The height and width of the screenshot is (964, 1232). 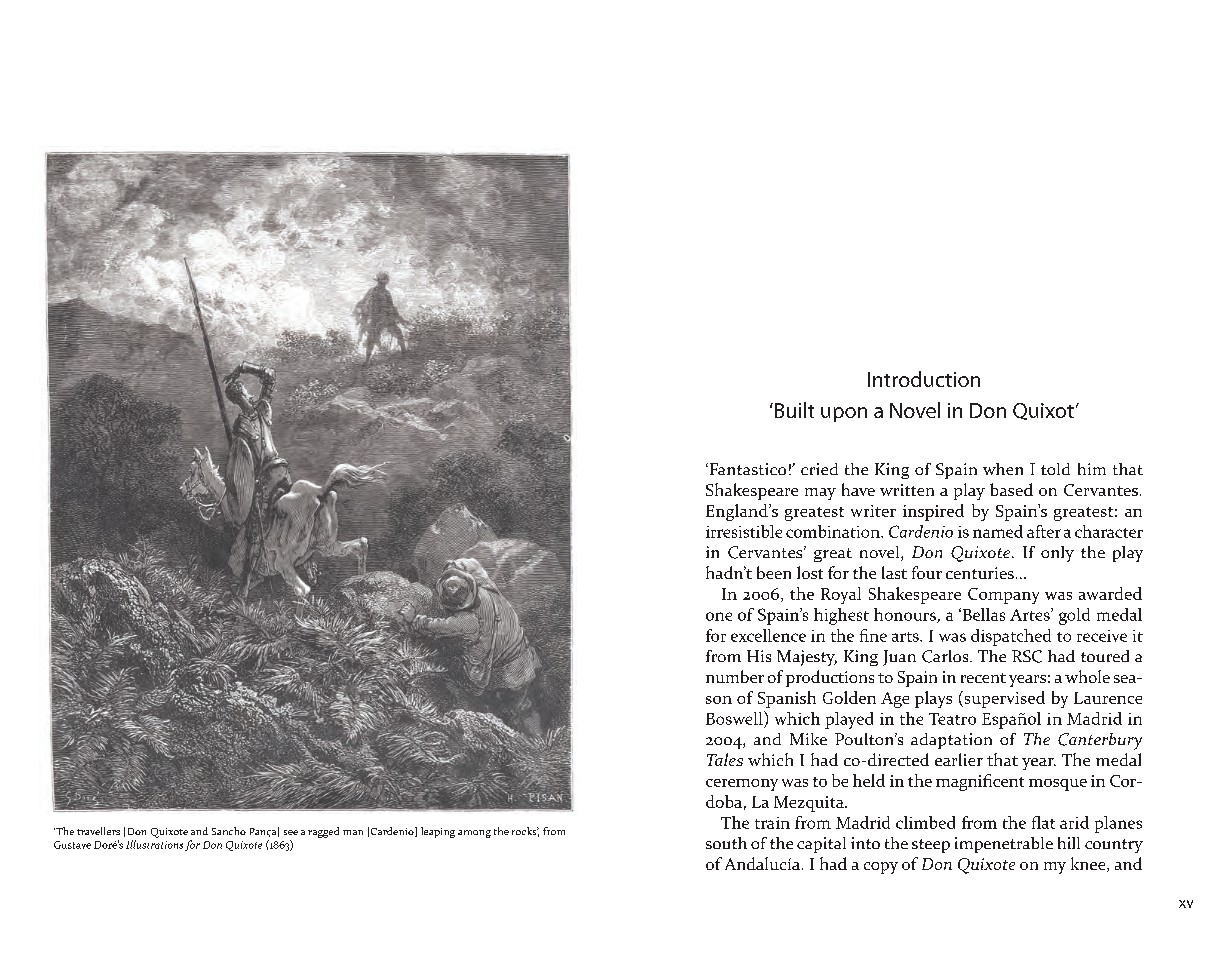 I want to click on Artes, so click(x=1031, y=614).
